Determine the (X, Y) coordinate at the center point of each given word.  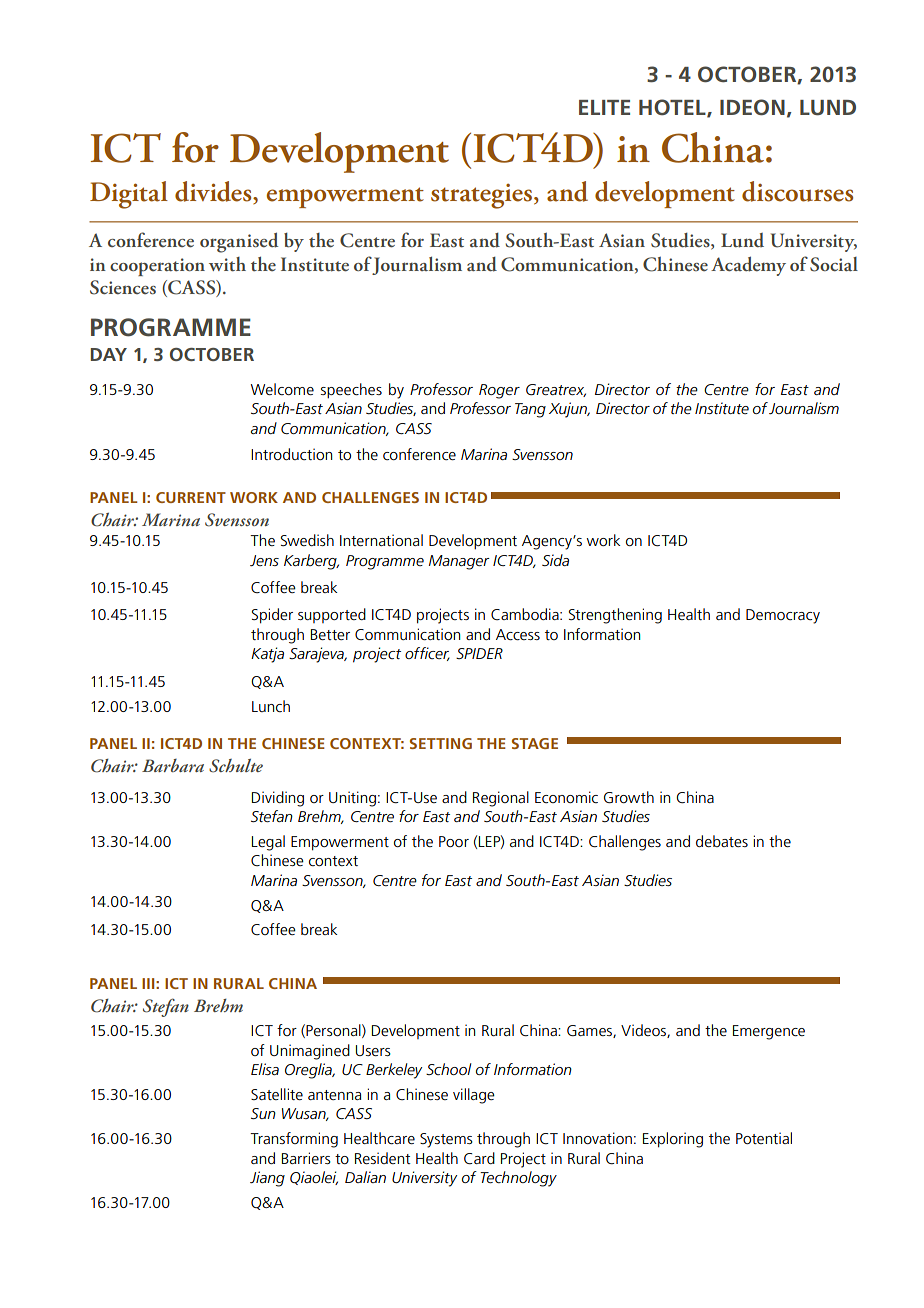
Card (479, 1158)
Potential (764, 1138)
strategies (483, 196)
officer (427, 654)
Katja (267, 655)
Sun (263, 1113)
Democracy (783, 616)
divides (214, 192)
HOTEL (673, 108)
